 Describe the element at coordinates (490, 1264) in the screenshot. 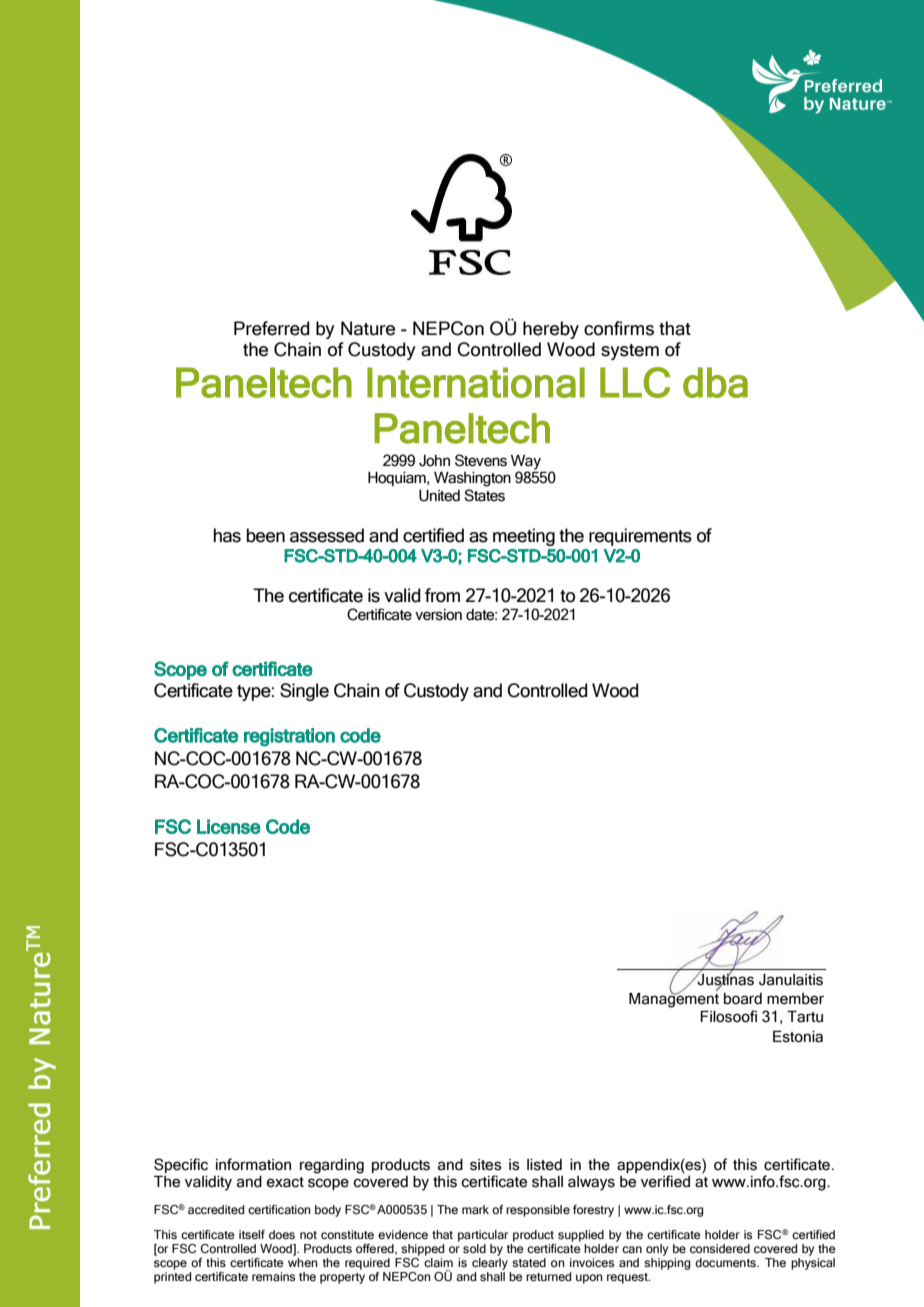

I see `clearly` at that location.
